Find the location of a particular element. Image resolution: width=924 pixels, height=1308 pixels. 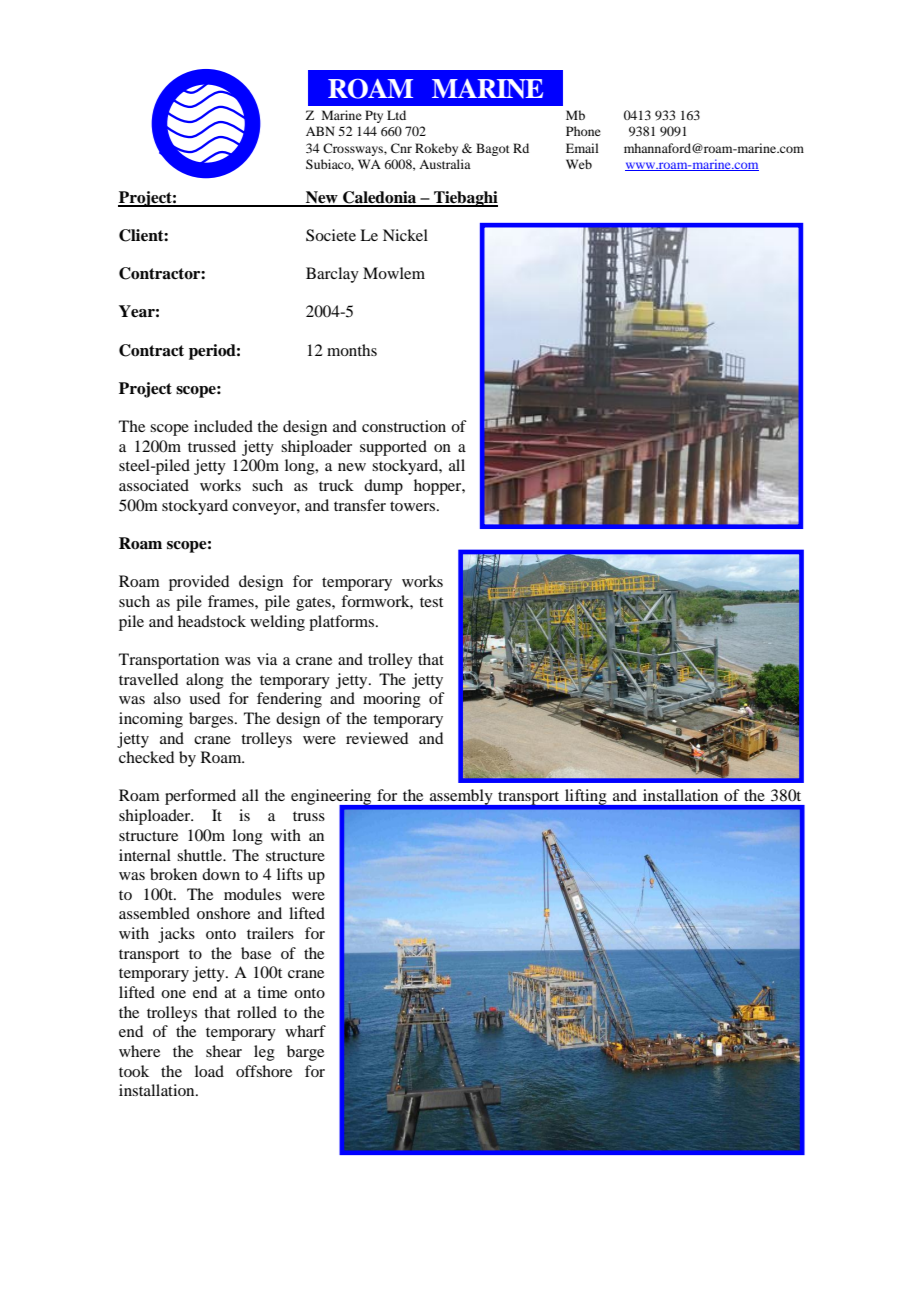

construction is located at coordinates (404, 426).
